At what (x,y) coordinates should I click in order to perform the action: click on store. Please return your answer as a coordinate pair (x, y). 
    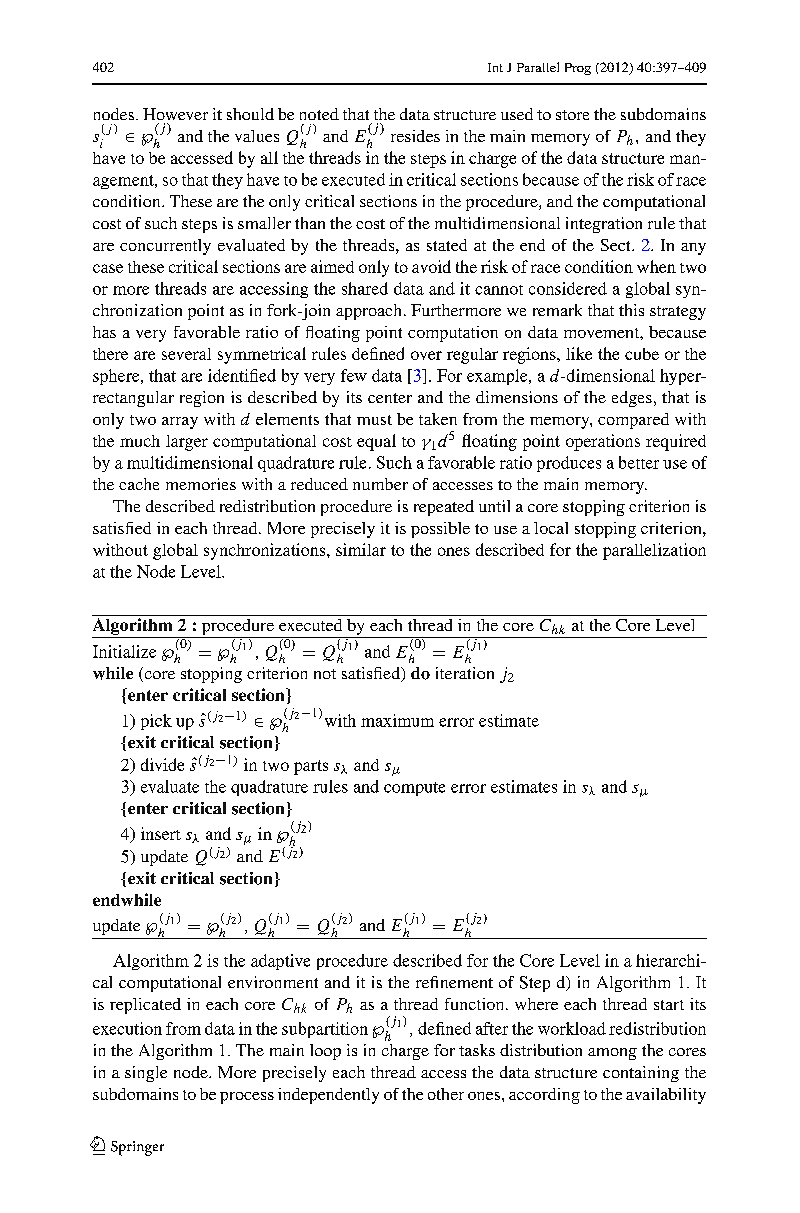
    Looking at the image, I should click on (572, 115).
